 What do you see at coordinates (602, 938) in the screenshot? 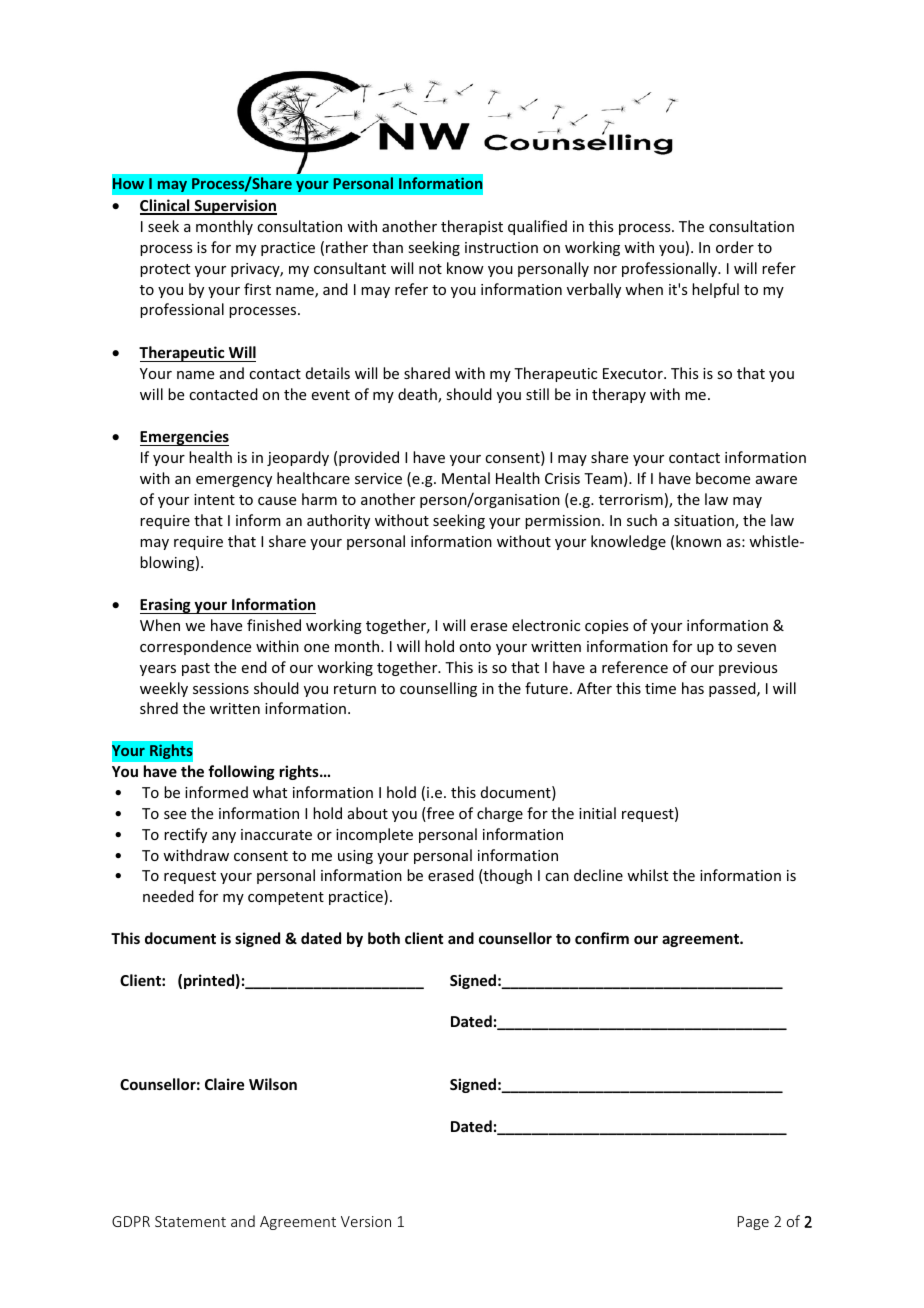
I see `confirm` at bounding box center [602, 938].
